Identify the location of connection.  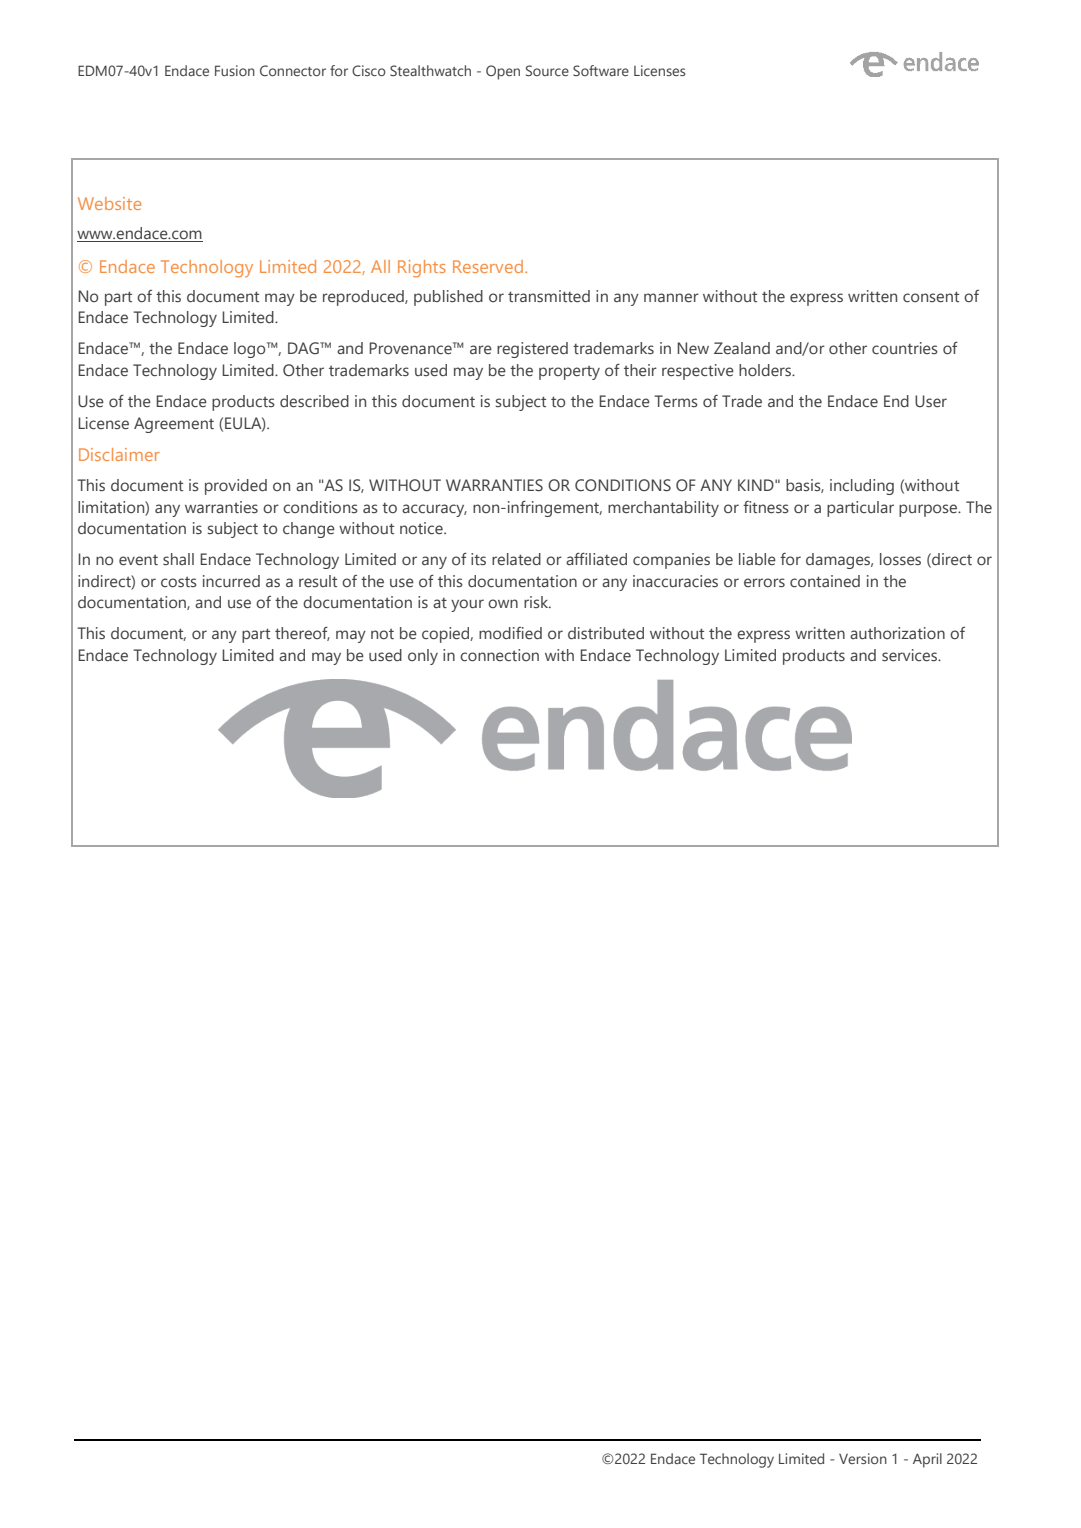
(499, 655).
